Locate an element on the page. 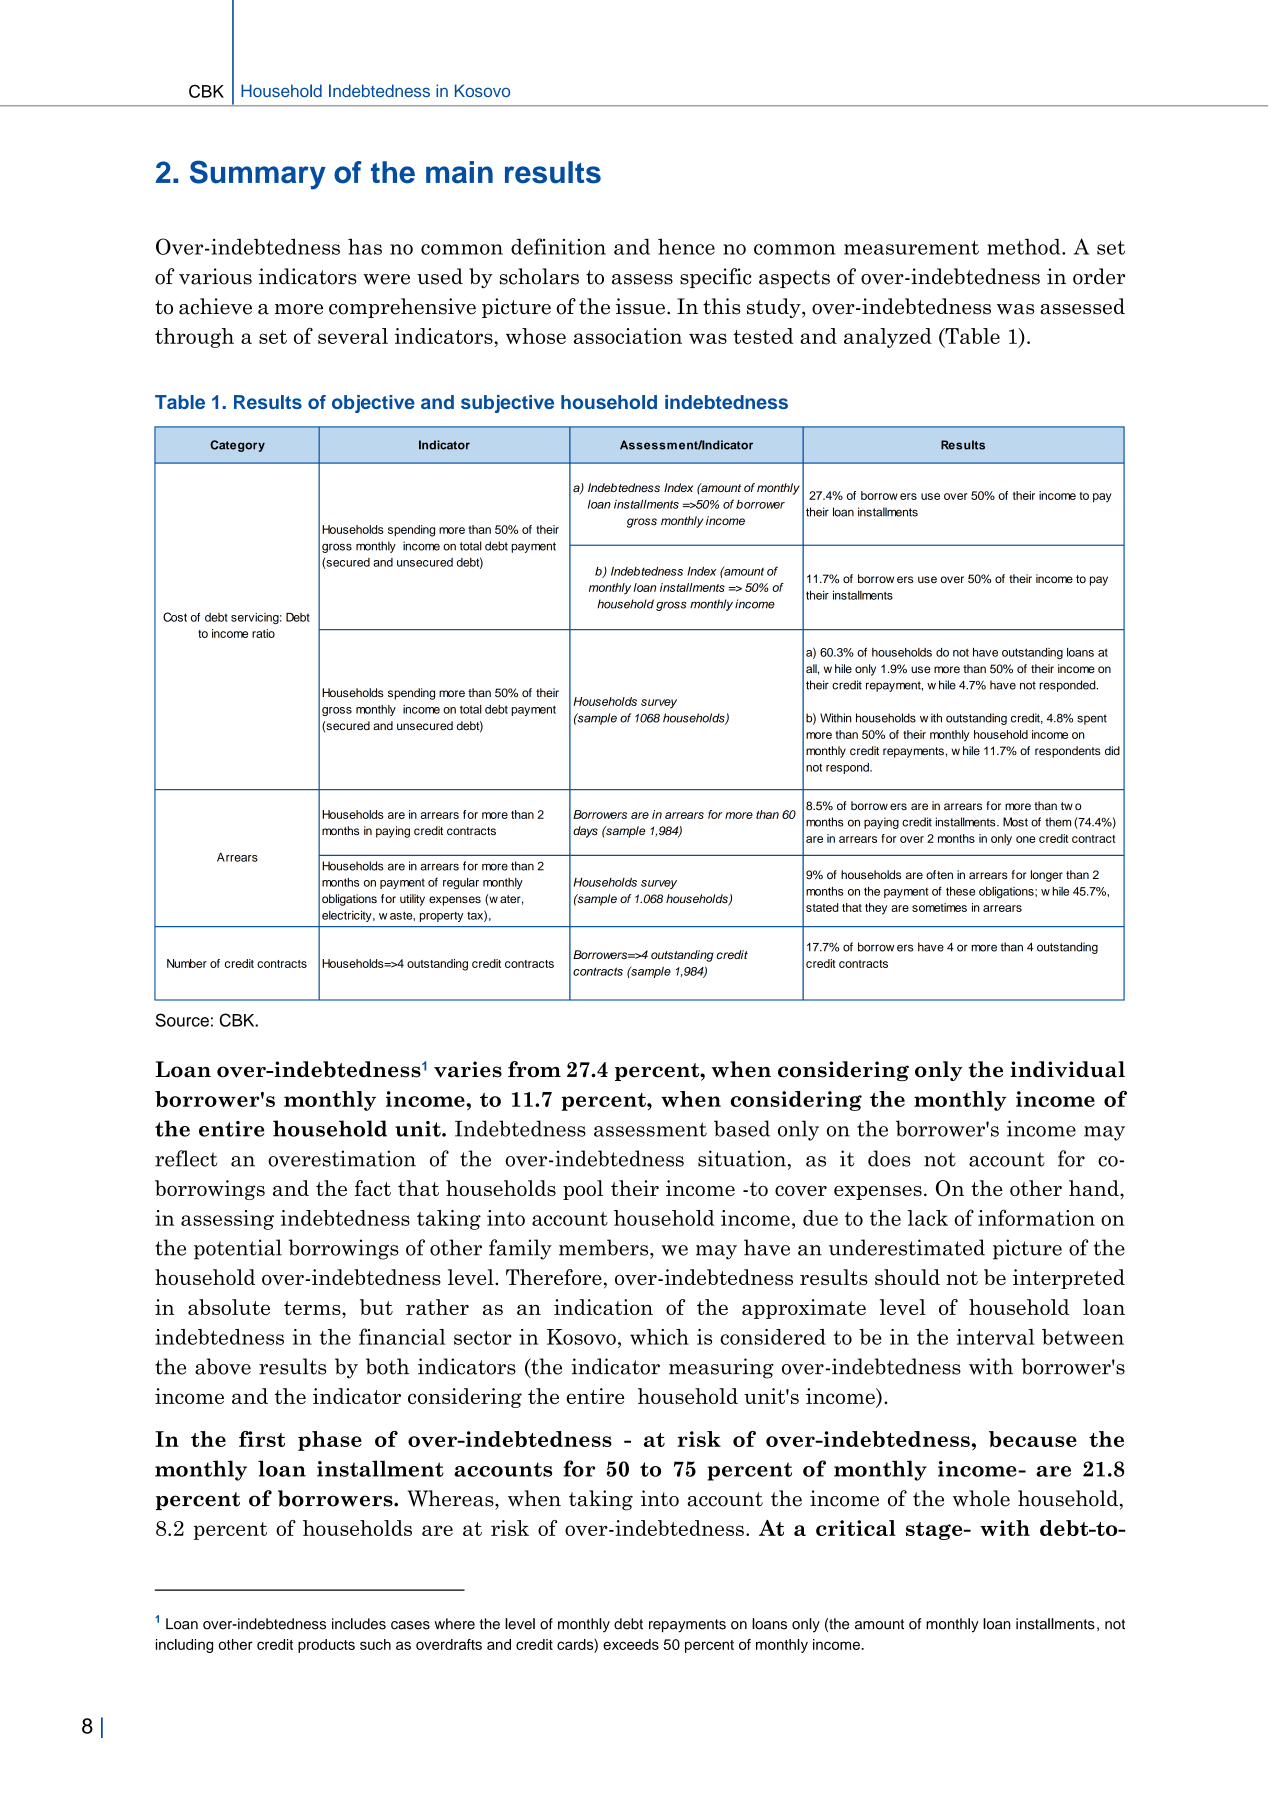  Number is located at coordinates (187, 963).
